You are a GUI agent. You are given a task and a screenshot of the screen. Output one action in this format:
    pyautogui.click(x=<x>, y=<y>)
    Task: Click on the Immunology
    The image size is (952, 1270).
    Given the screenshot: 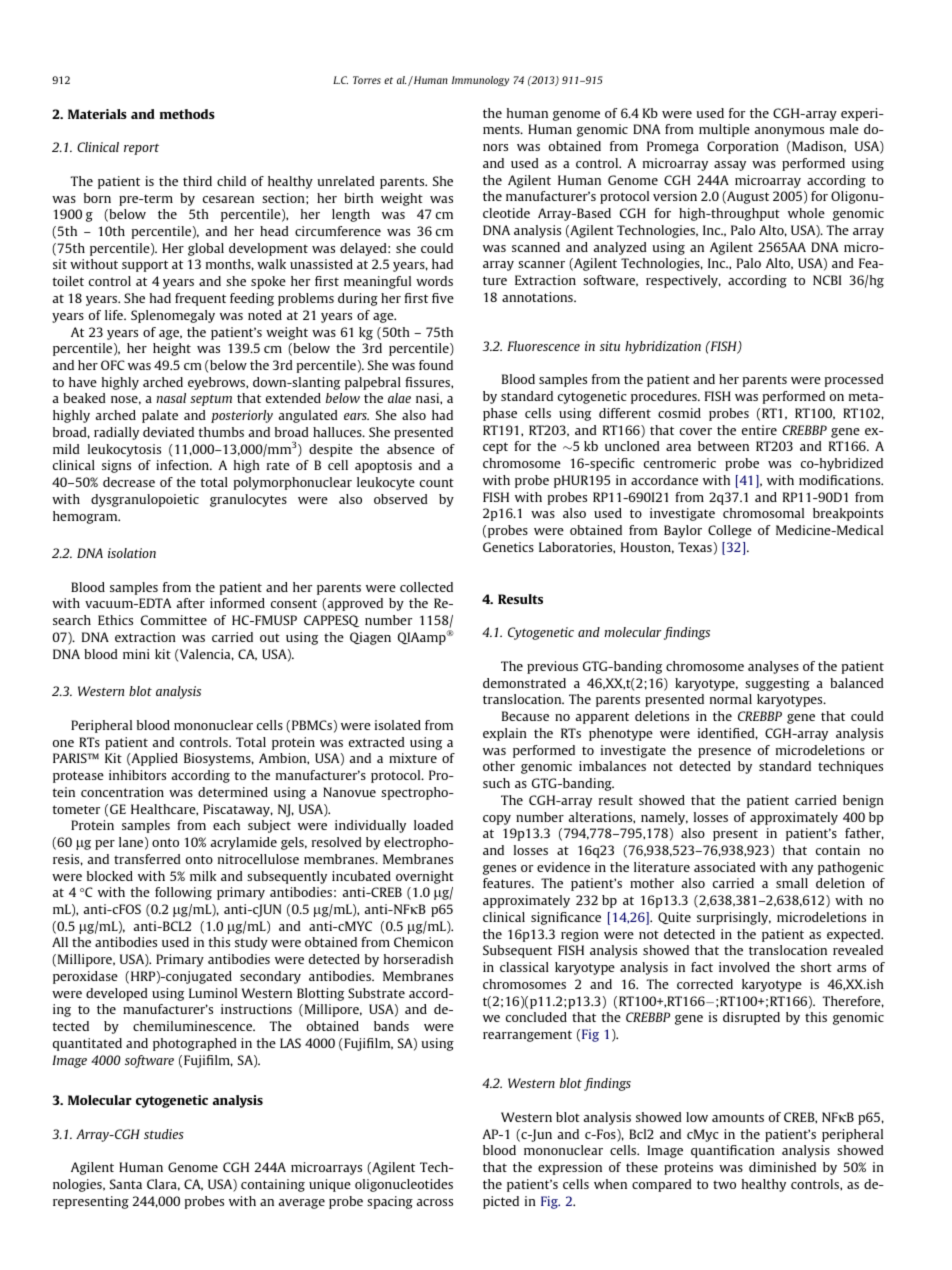 What is the action you would take?
    pyautogui.click(x=480, y=81)
